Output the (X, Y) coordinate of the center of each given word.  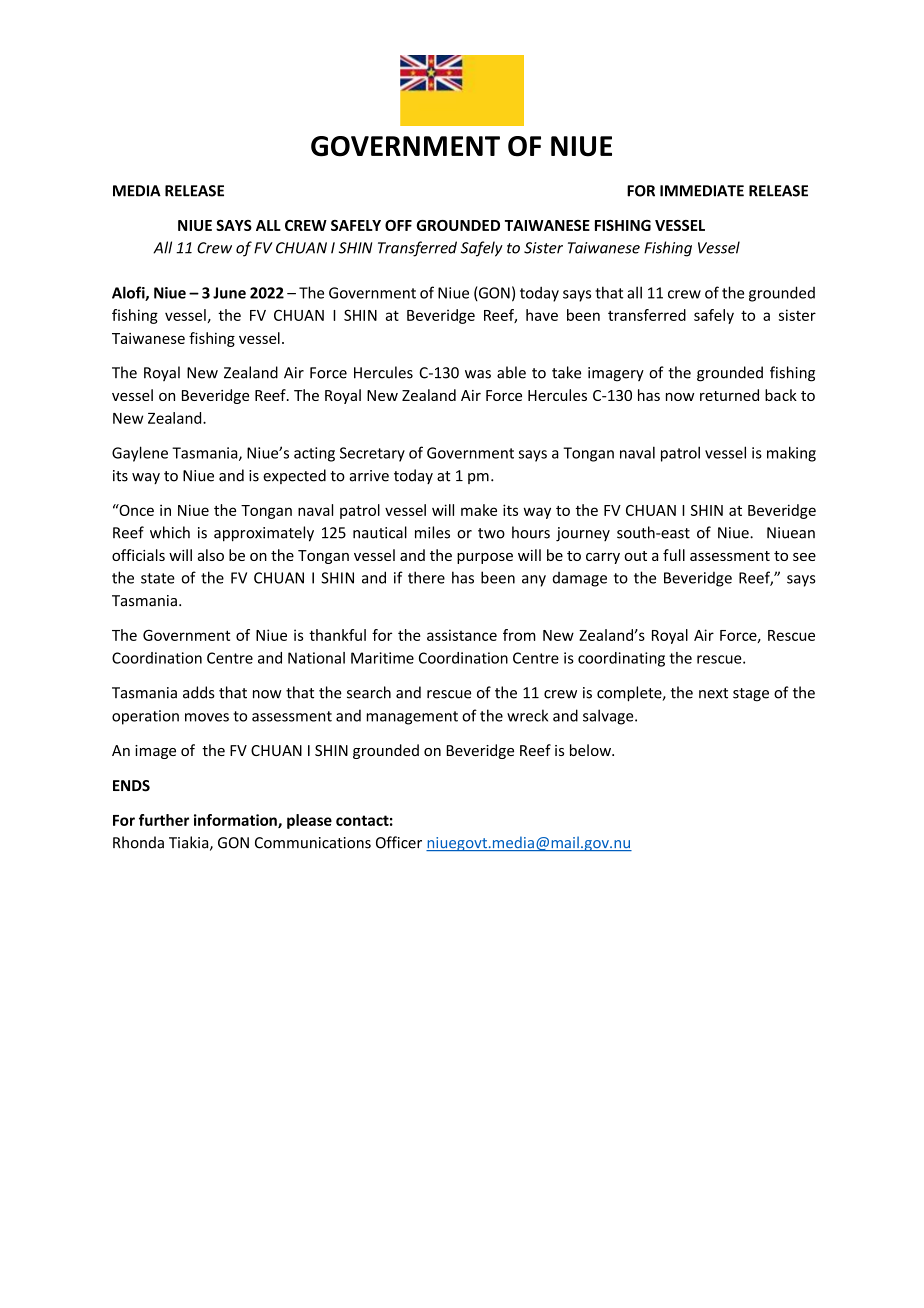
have (542, 315)
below (591, 750)
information (236, 821)
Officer (399, 842)
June (229, 293)
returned (729, 395)
